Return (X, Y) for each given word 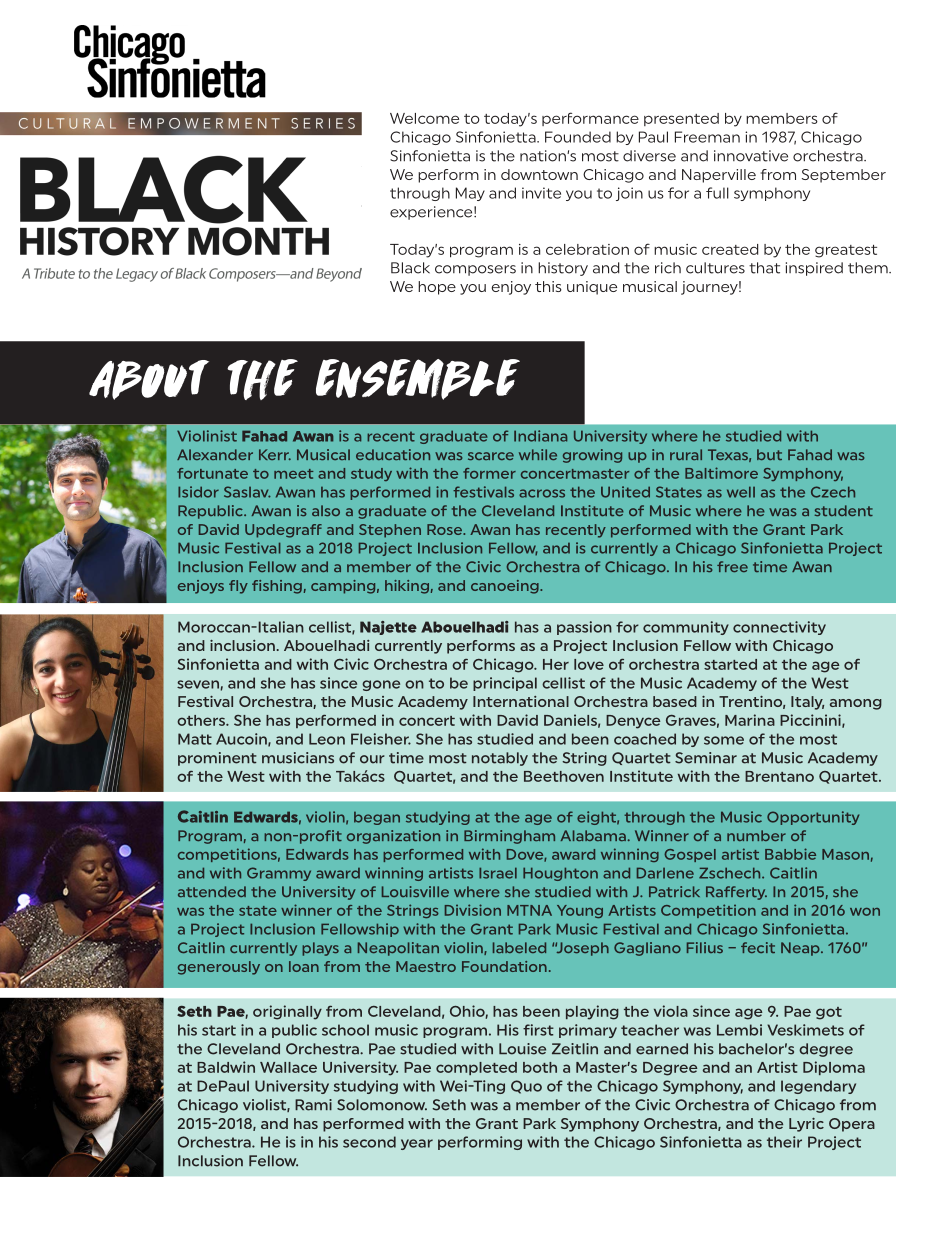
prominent (217, 759)
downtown (539, 174)
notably (500, 759)
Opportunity (813, 818)
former (489, 473)
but (769, 454)
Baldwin (226, 1067)
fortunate (212, 473)
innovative (751, 156)
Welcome (424, 118)
